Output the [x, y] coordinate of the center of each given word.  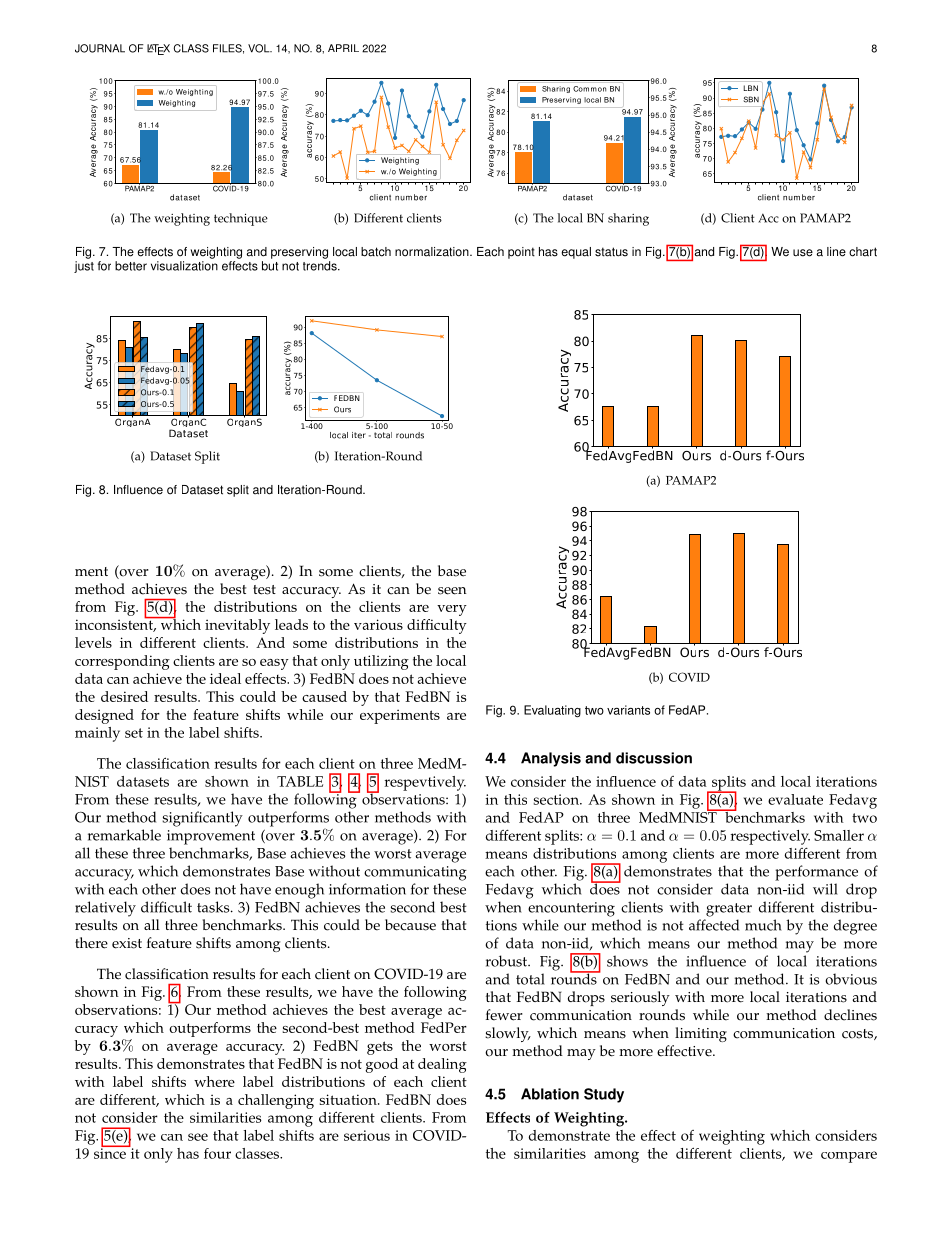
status [611, 252]
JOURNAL [100, 48]
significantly [202, 819]
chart [863, 252]
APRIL [343, 48]
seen [452, 591]
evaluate [795, 799]
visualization [184, 266]
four [217, 1153]
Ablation [550, 1094]
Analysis [551, 759]
